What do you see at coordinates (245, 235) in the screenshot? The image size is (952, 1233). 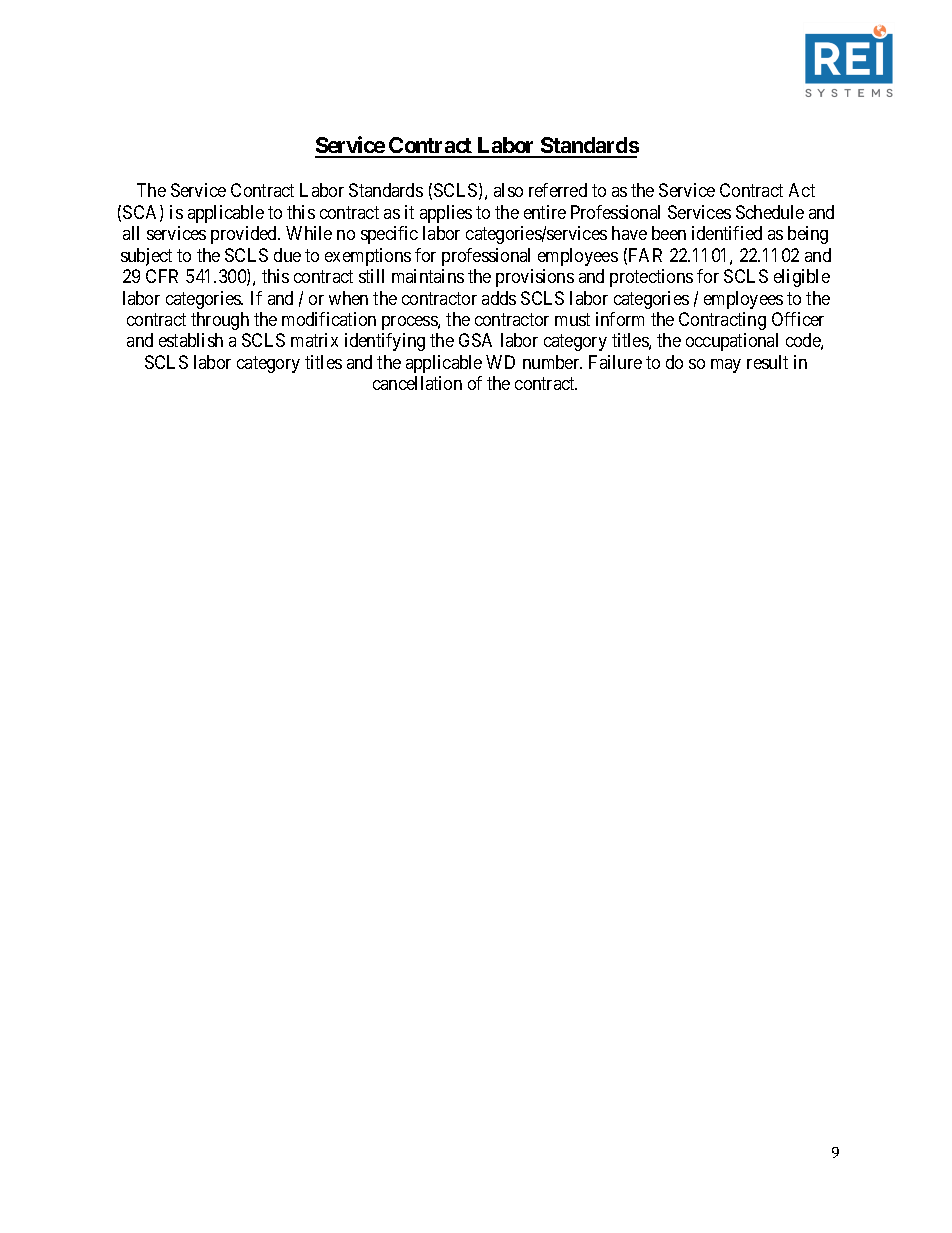 I see `provided` at bounding box center [245, 235].
